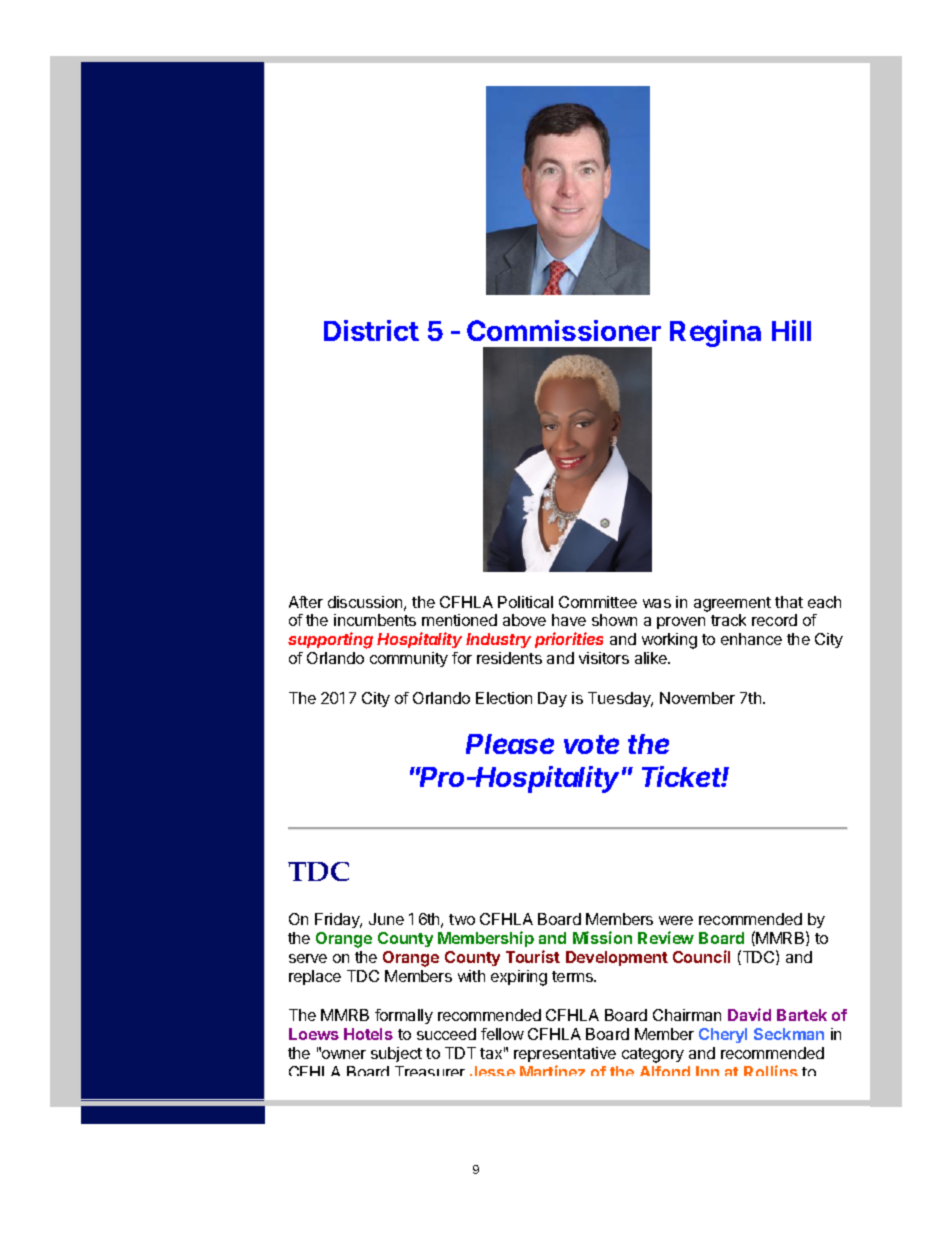  Describe the element at coordinates (598, 602) in the page. I see `Committee` at that location.
